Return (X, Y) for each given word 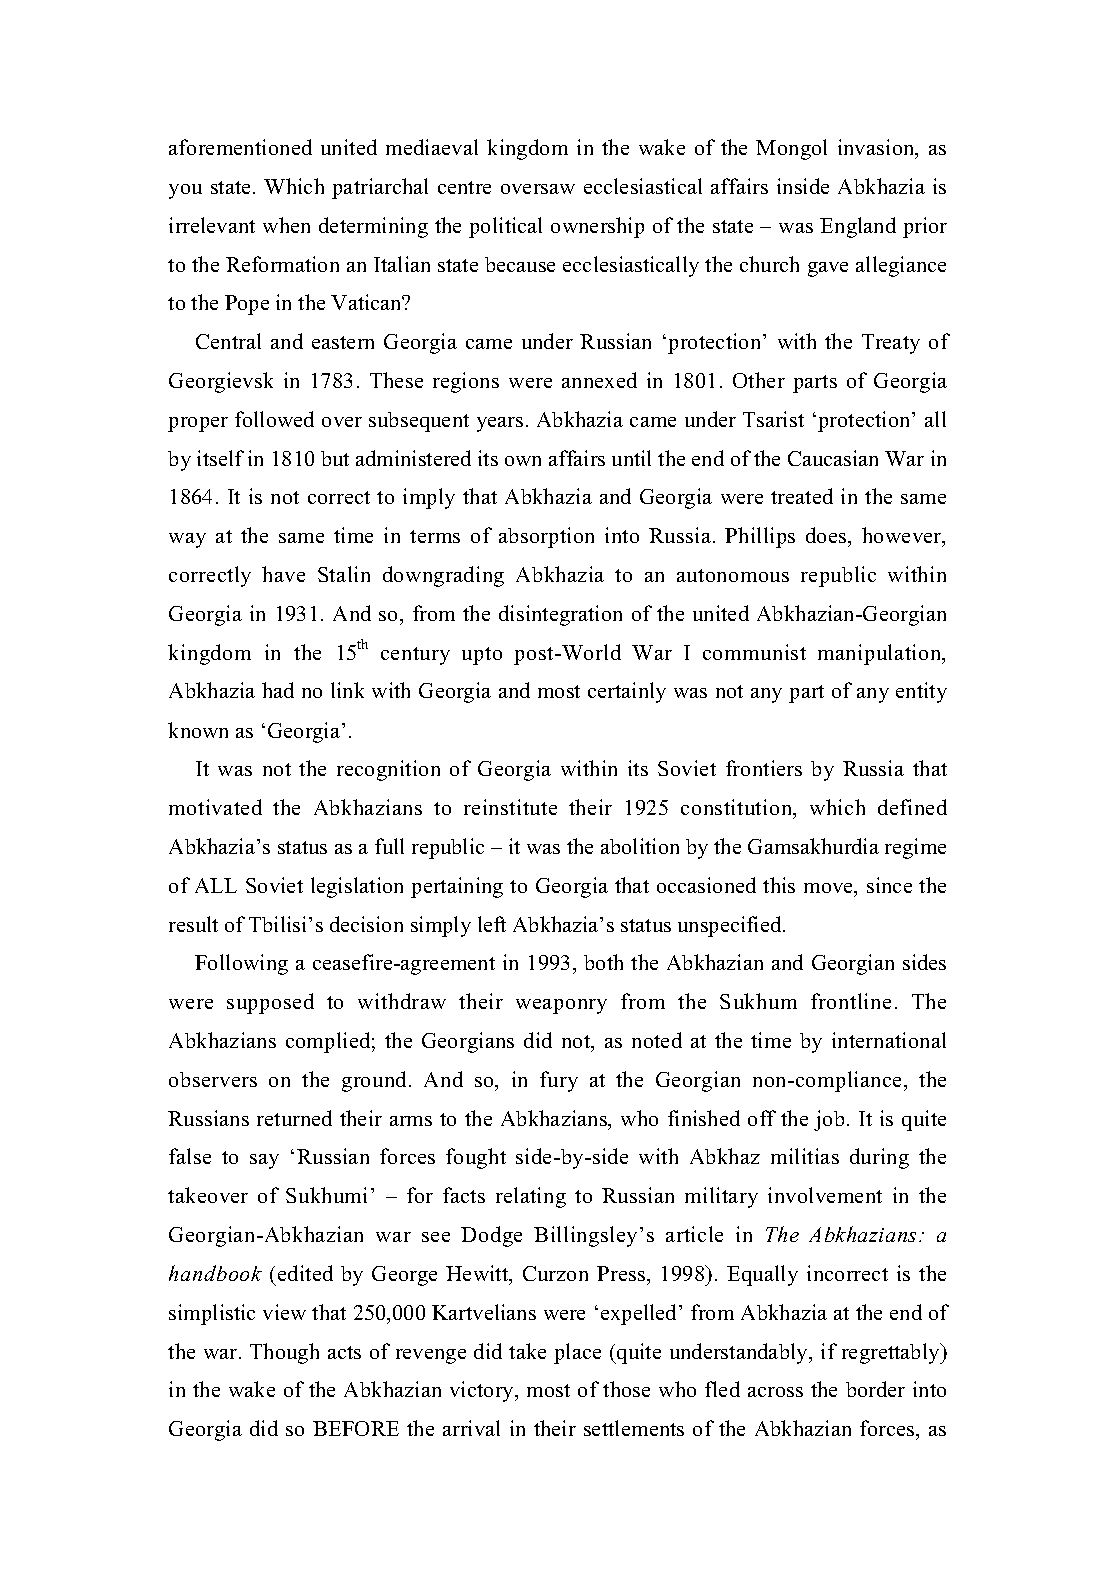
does (827, 535)
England (858, 227)
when (286, 225)
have (283, 574)
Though (284, 1353)
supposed (270, 1003)
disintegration (560, 615)
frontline (851, 1001)
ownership (597, 227)
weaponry (561, 1006)
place (577, 1353)
